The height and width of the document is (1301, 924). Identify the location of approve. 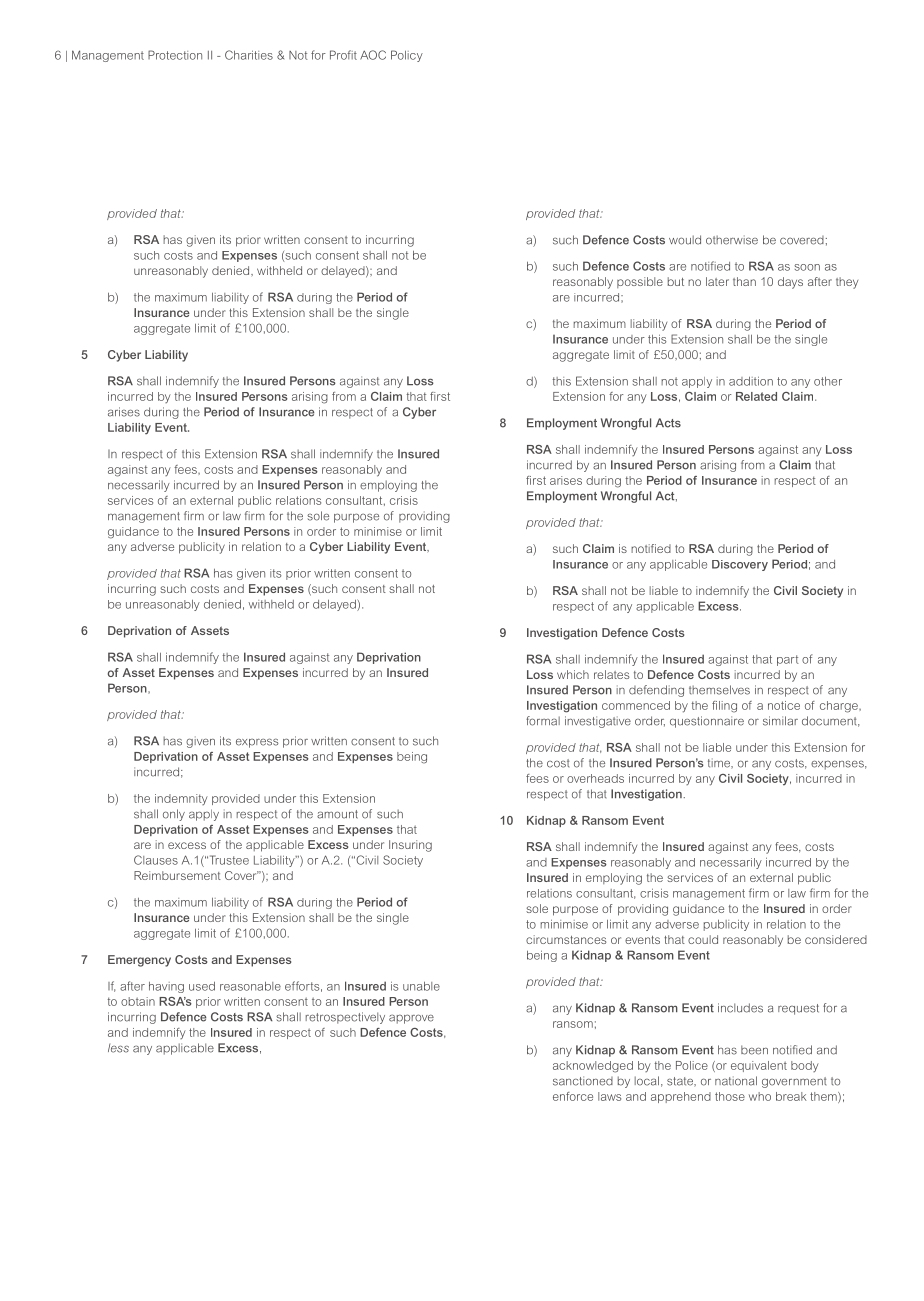
(411, 1019).
